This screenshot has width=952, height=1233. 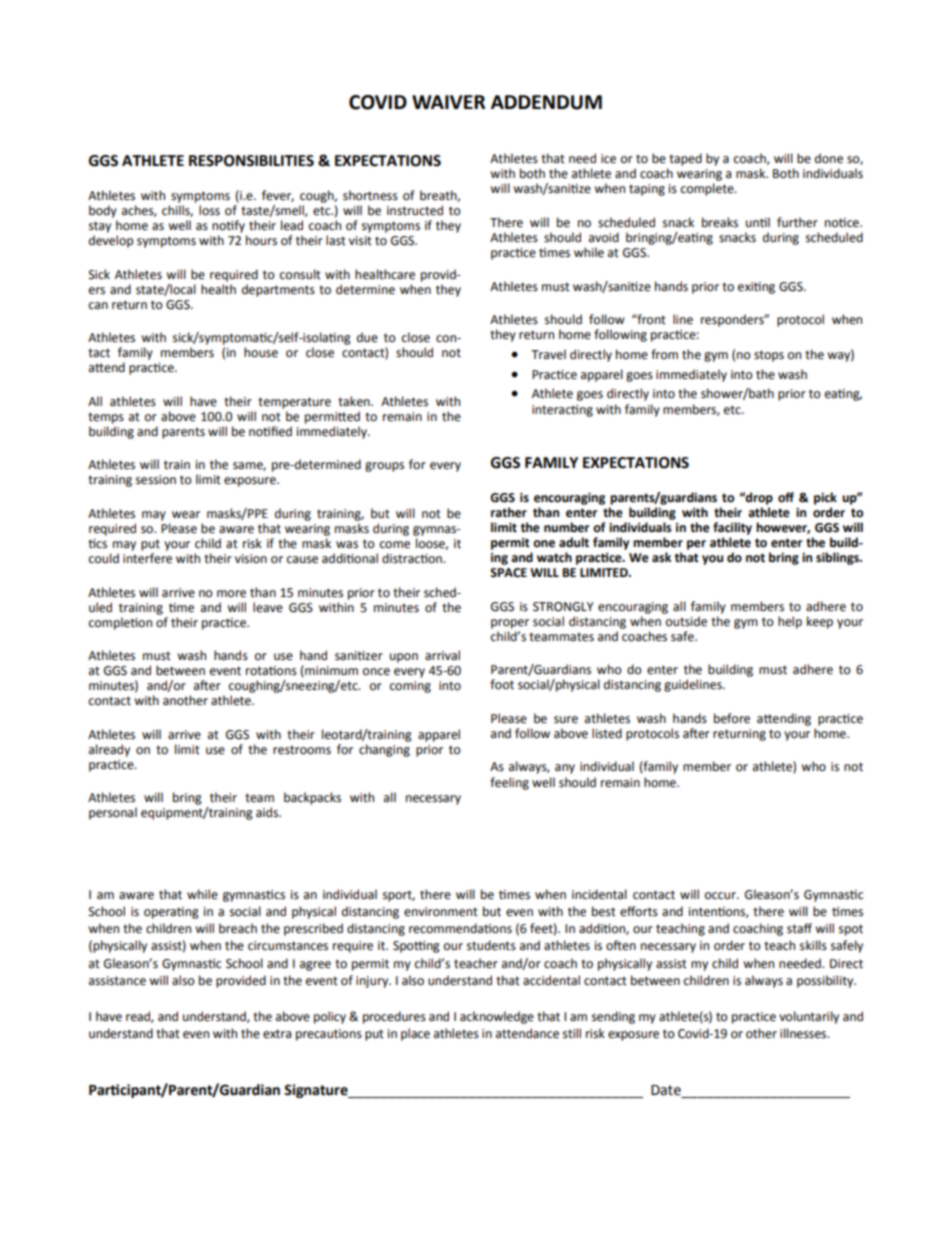 What do you see at coordinates (685, 159) in the screenshot?
I see `taped` at bounding box center [685, 159].
